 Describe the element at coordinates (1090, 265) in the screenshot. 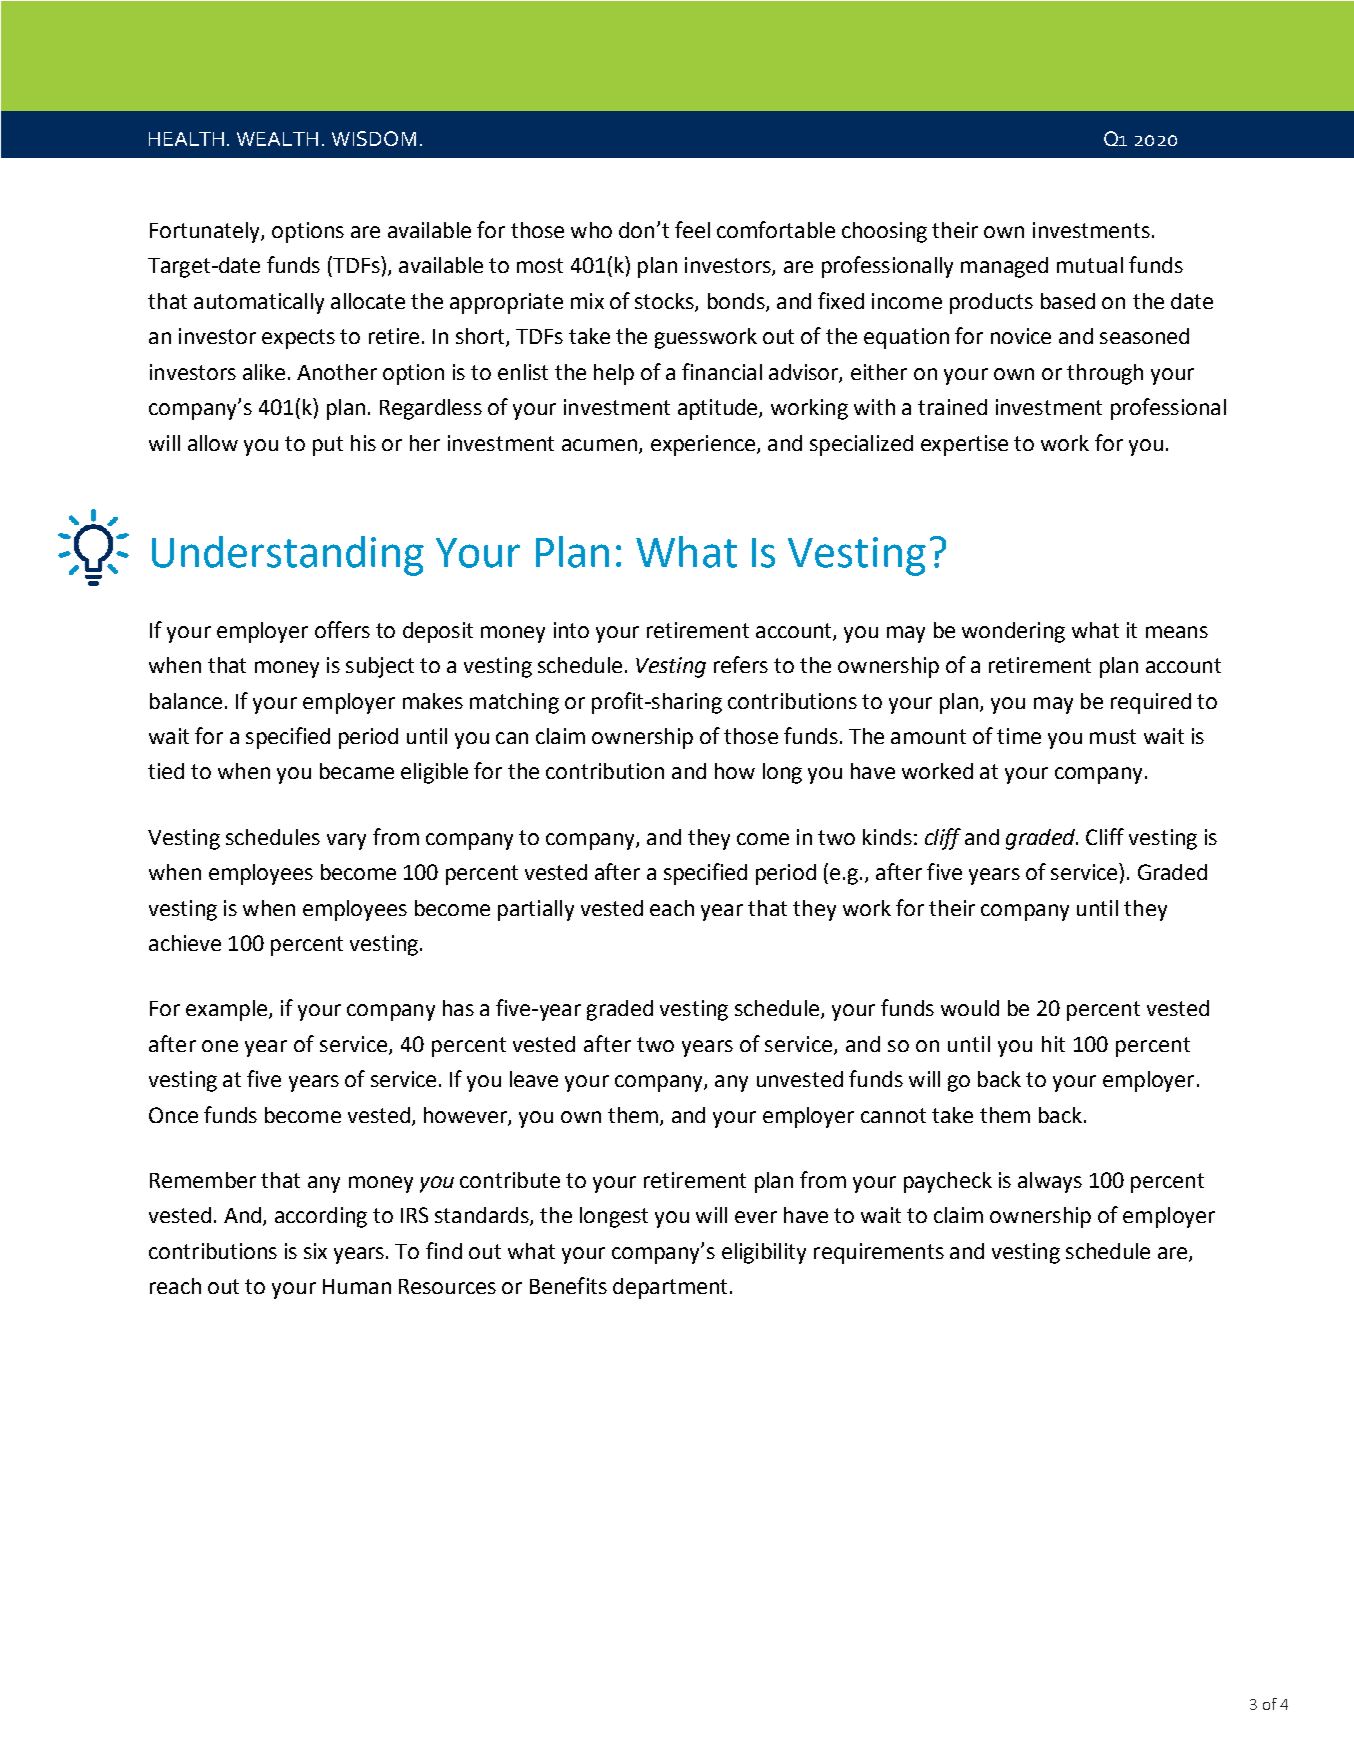

I see `mutual` at that location.
